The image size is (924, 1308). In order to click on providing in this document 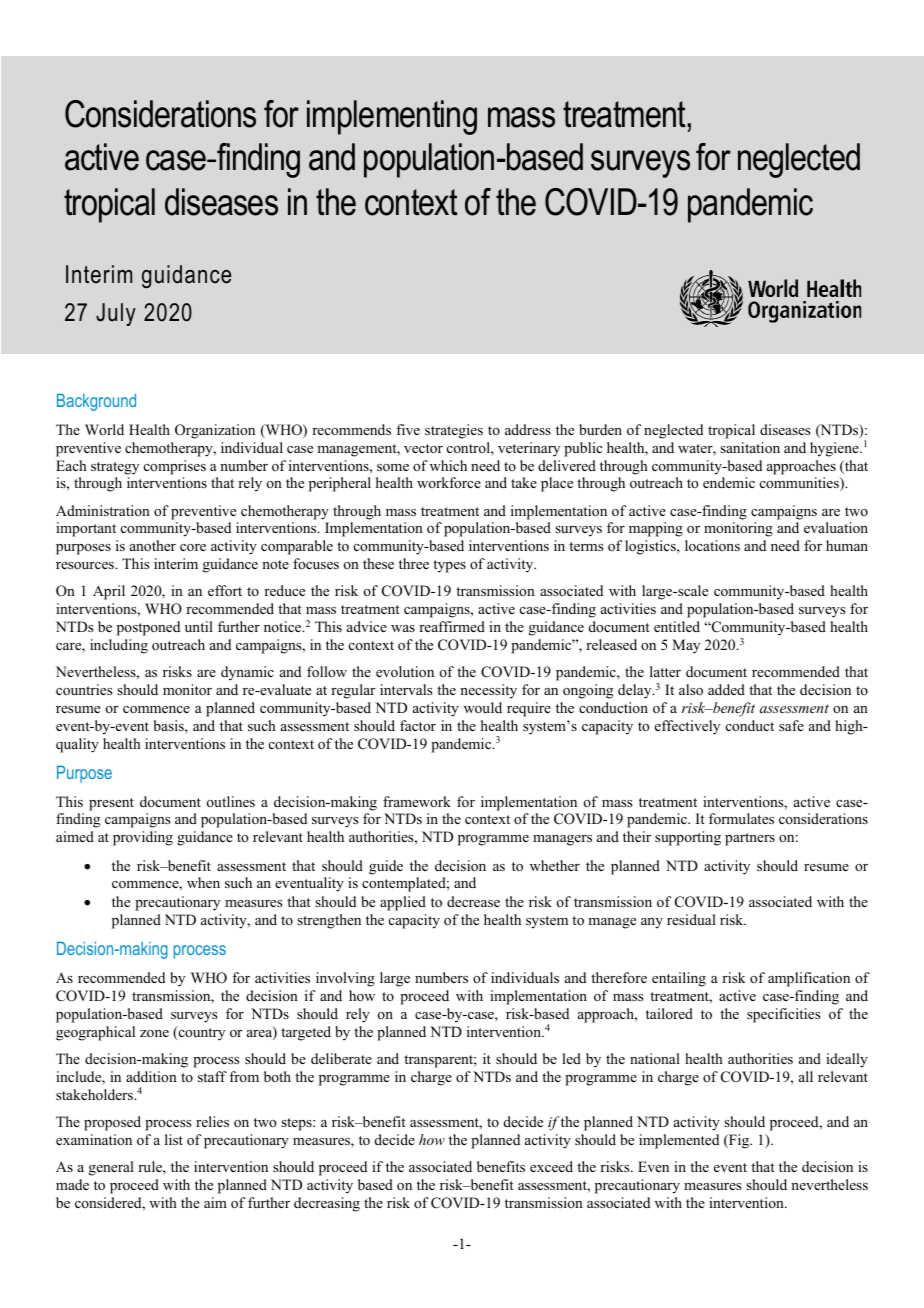, I will do `click(143, 838)`.
